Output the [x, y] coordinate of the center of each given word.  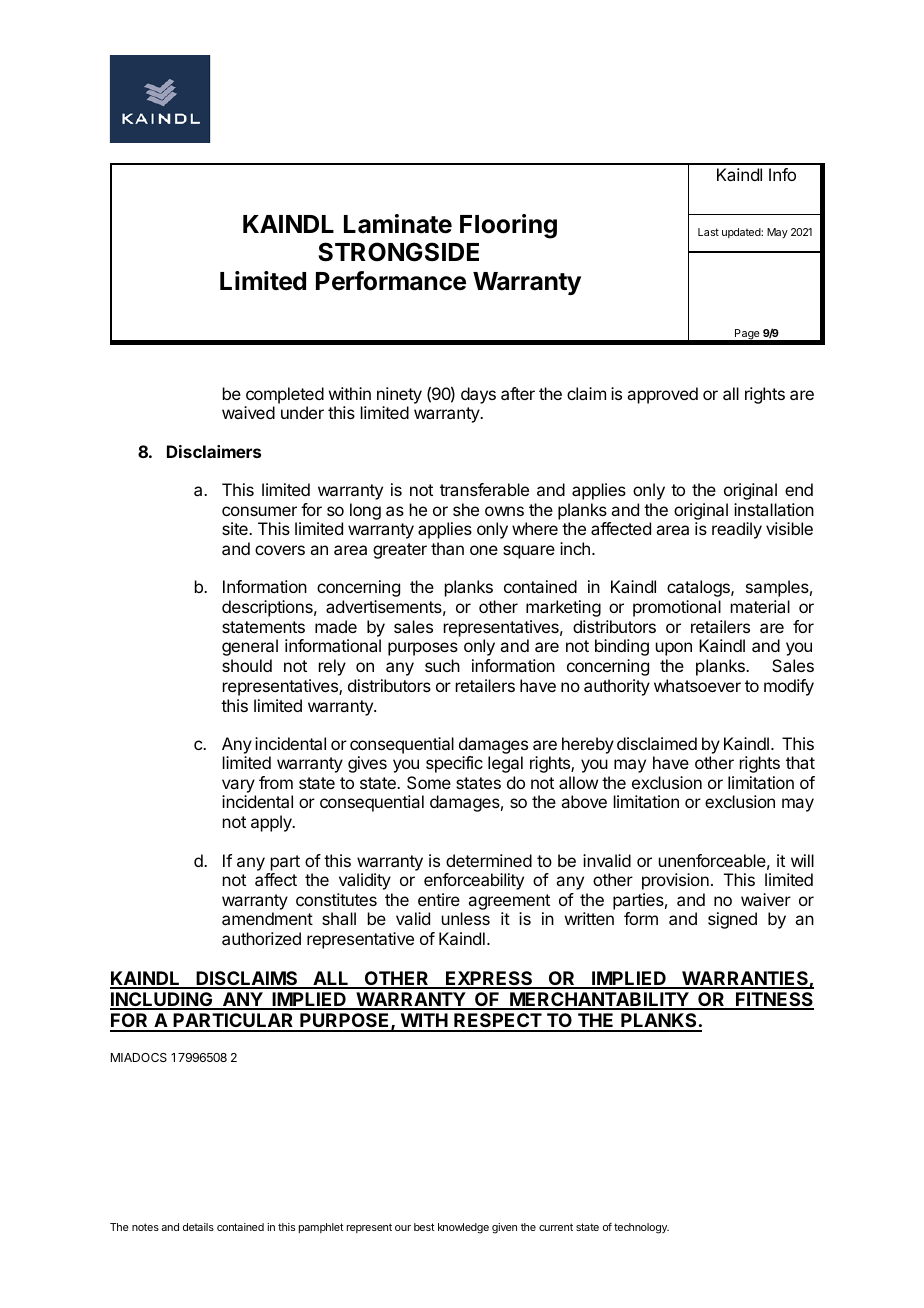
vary [238, 786]
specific [454, 764]
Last [708, 232]
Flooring [508, 226]
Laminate [398, 224]
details [198, 1227]
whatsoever [697, 685]
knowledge [463, 1228]
